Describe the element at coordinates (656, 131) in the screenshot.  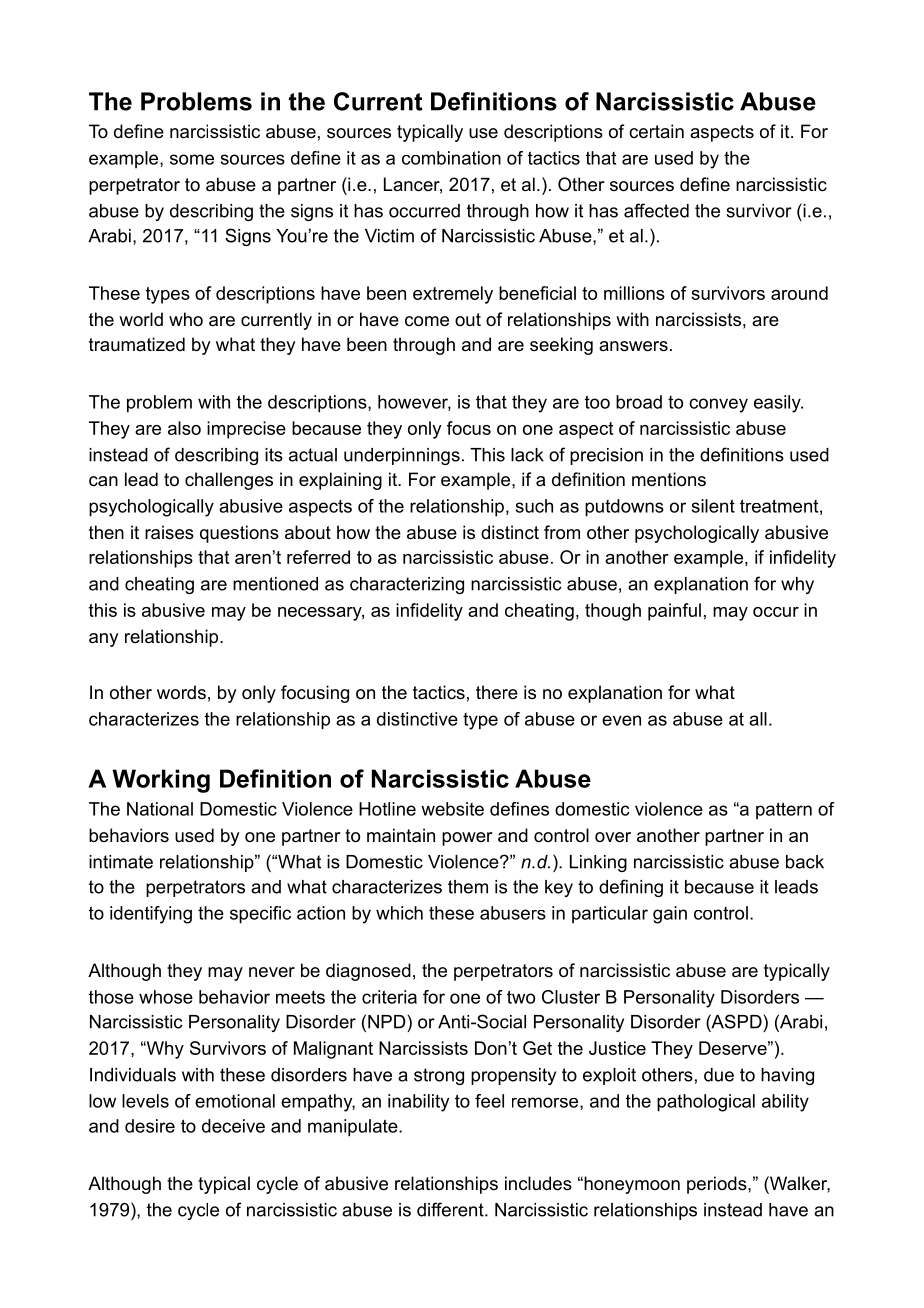
I see `certain` at that location.
